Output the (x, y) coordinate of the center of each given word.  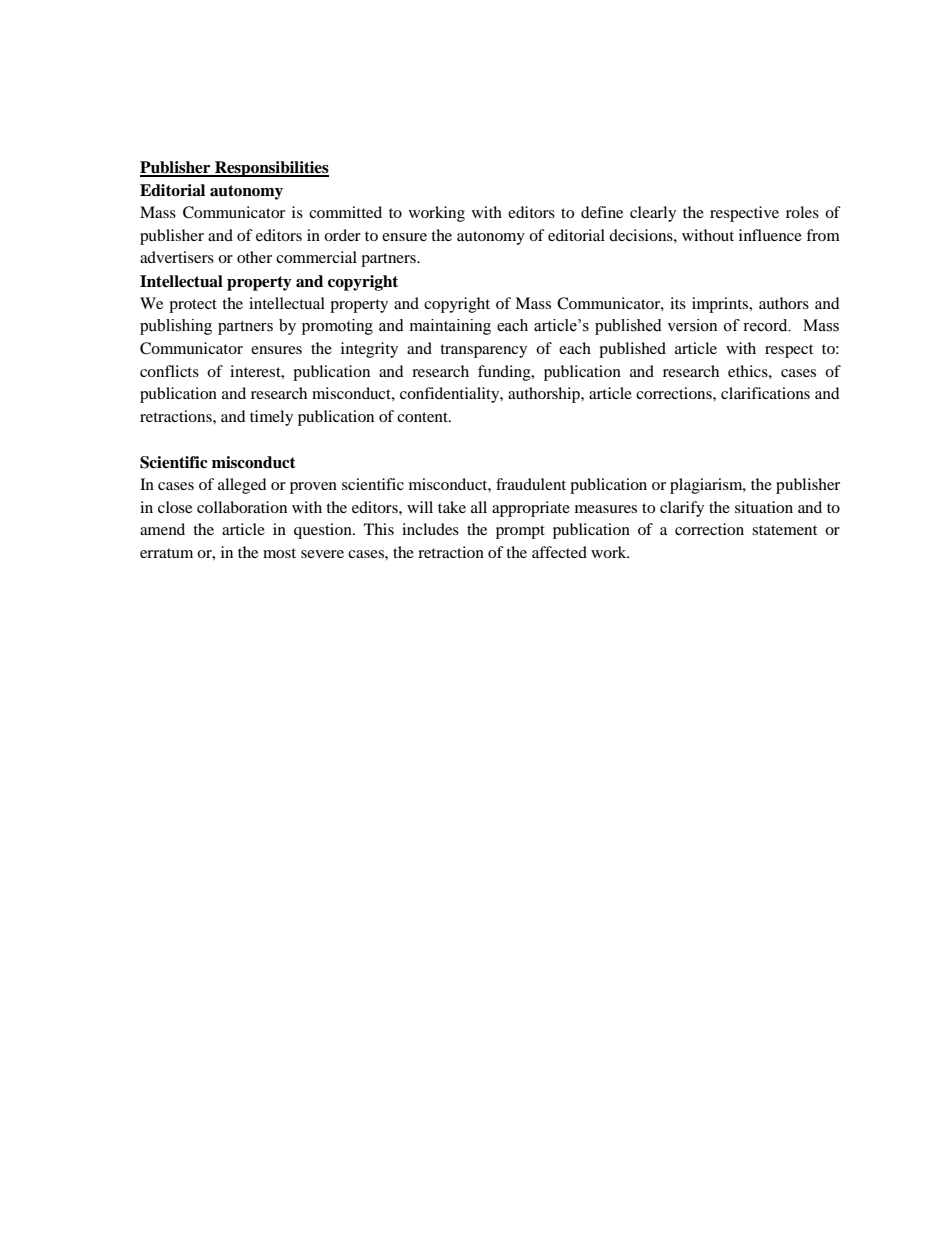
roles (802, 212)
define (602, 212)
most (279, 553)
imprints (721, 305)
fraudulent (531, 484)
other (254, 257)
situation (764, 507)
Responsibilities (271, 169)
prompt (520, 532)
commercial (316, 257)
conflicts (169, 371)
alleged (242, 486)
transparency (483, 351)
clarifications (765, 393)
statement (784, 530)
